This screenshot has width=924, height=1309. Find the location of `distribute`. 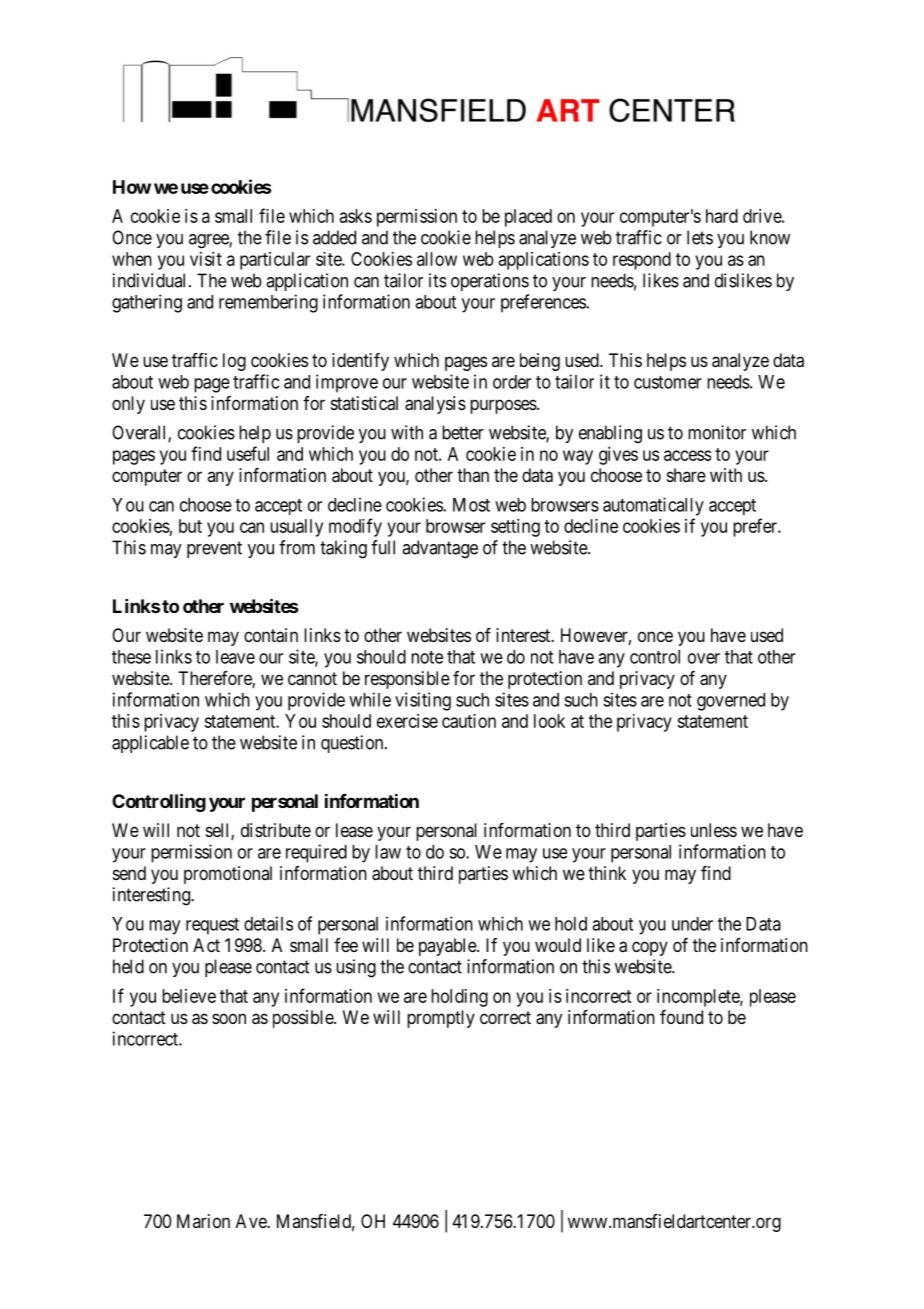

distribute is located at coordinates (276, 830).
